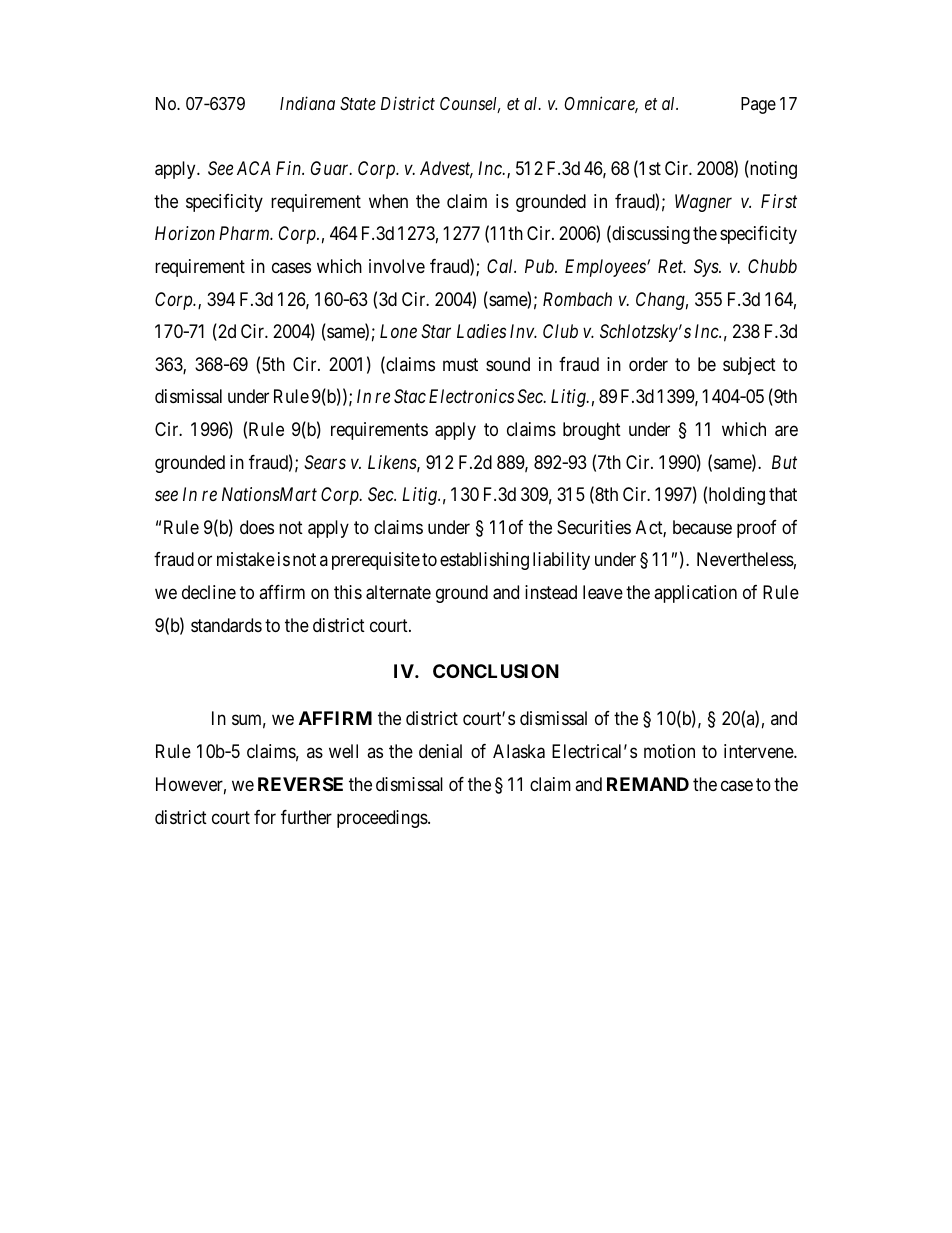 The width and height of the screenshot is (952, 1233). I want to click on But, so click(784, 462).
